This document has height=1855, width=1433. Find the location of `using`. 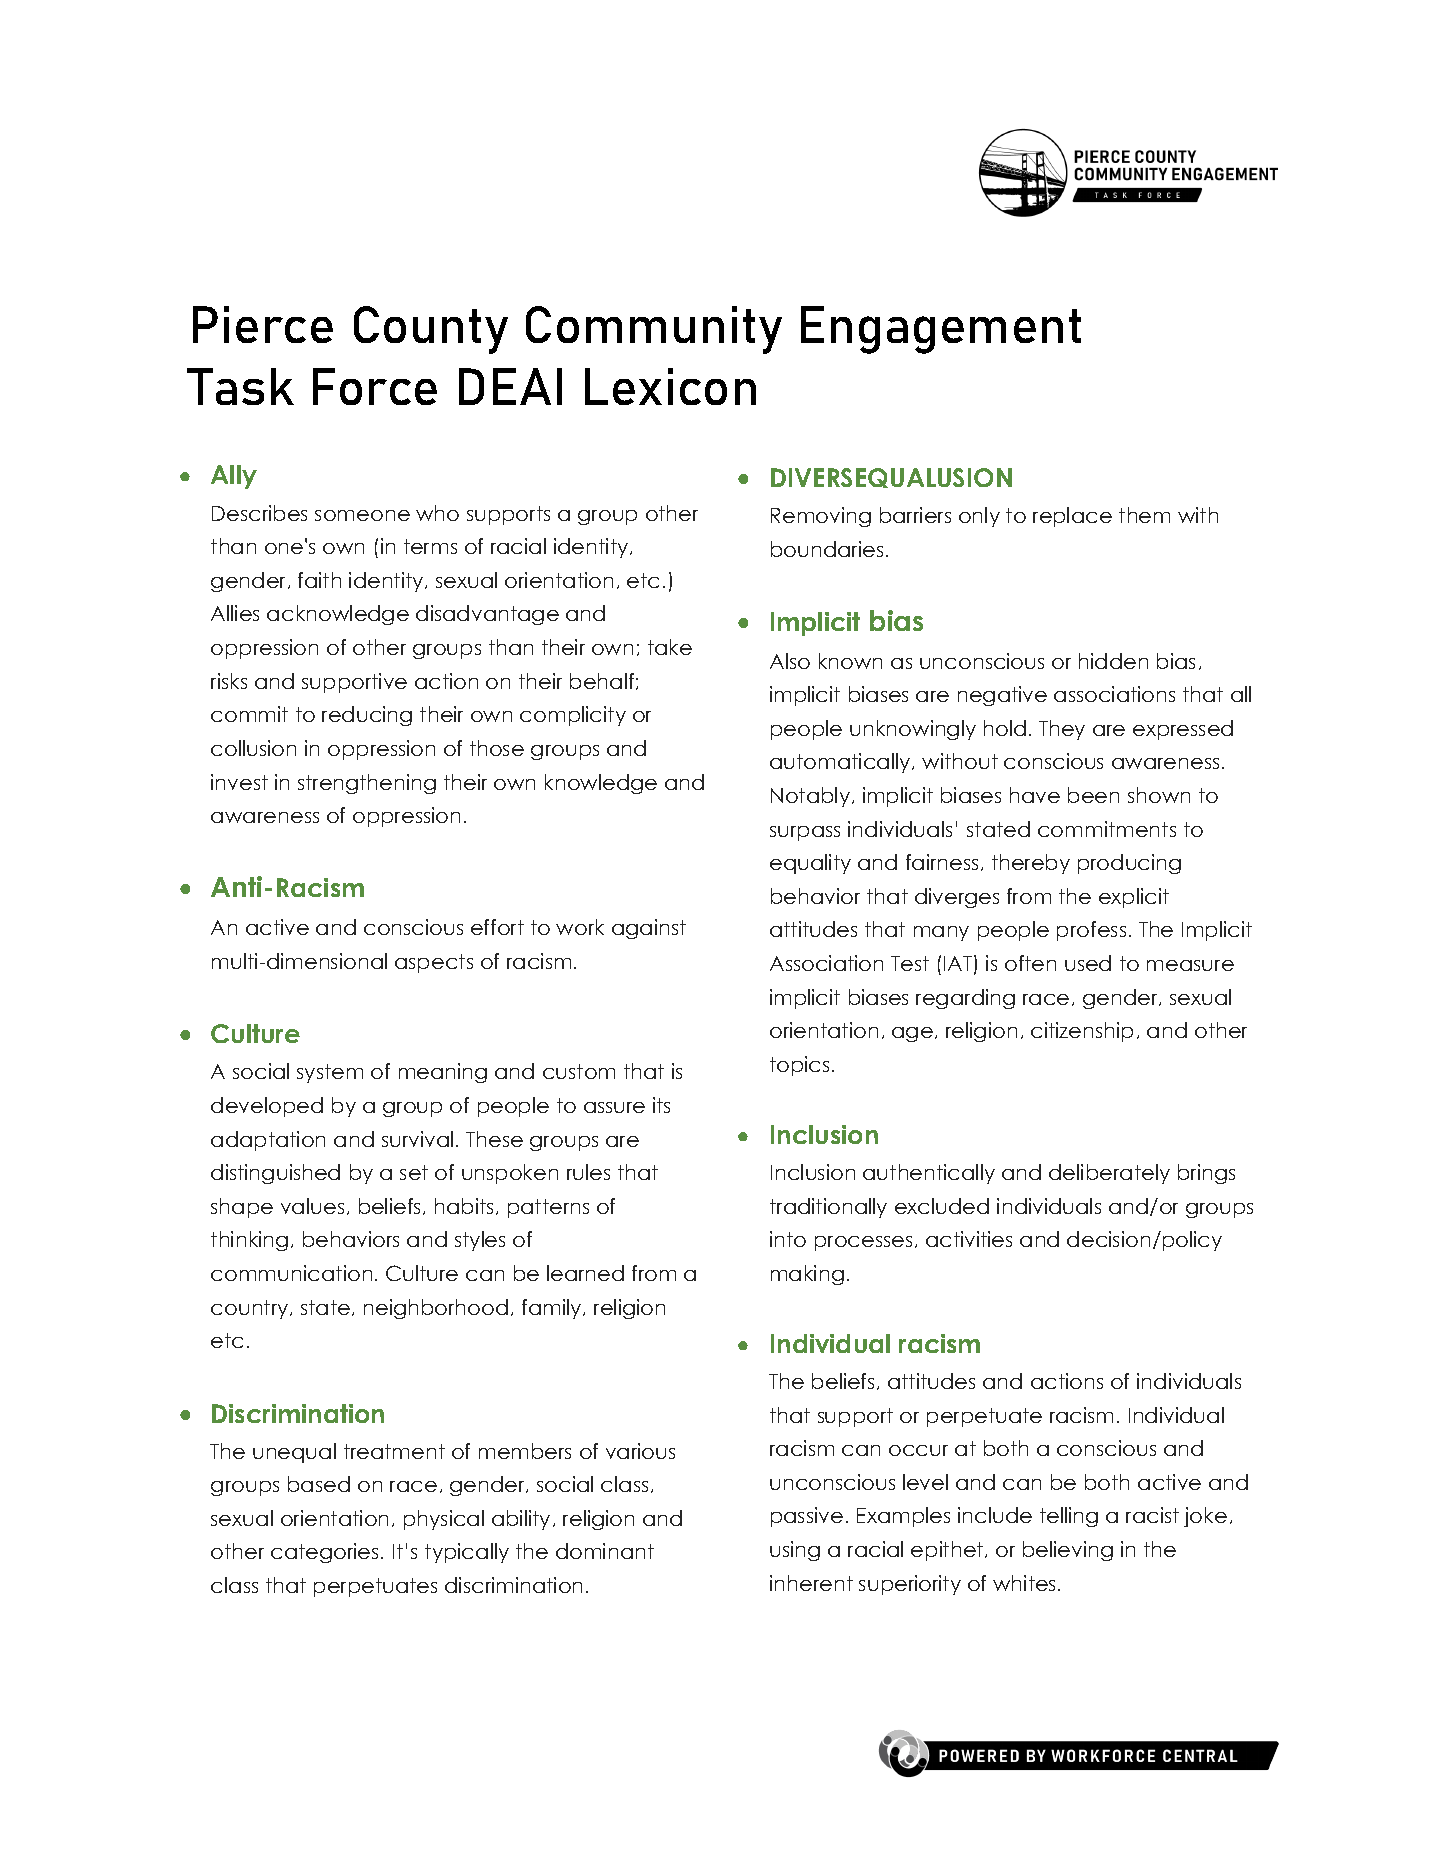

using is located at coordinates (795, 1551).
